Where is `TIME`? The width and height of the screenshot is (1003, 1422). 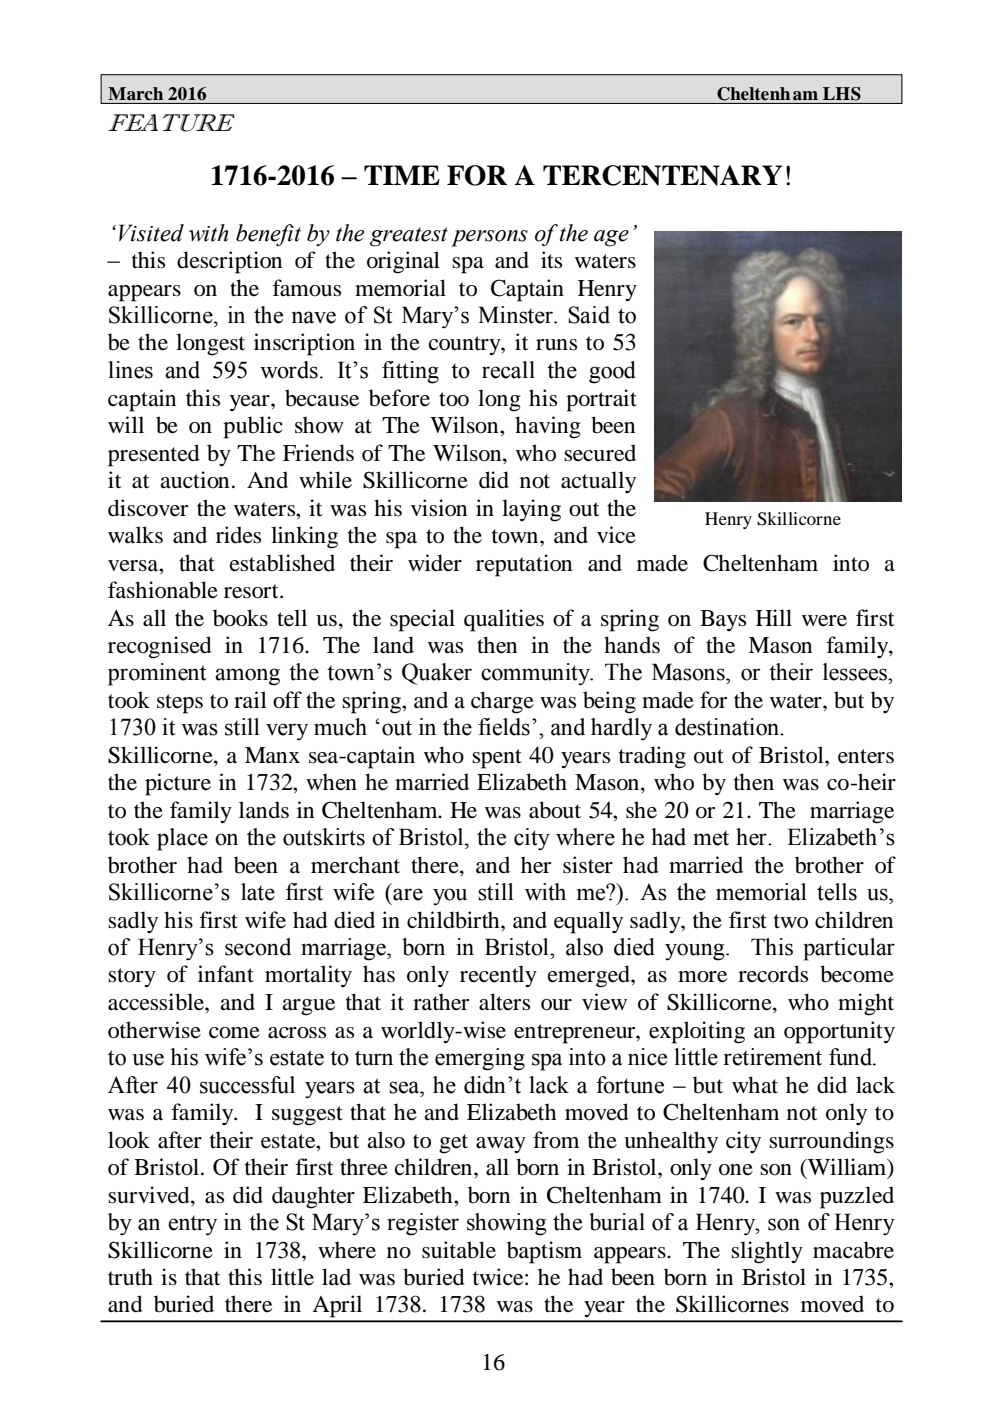
TIME is located at coordinates (402, 175).
